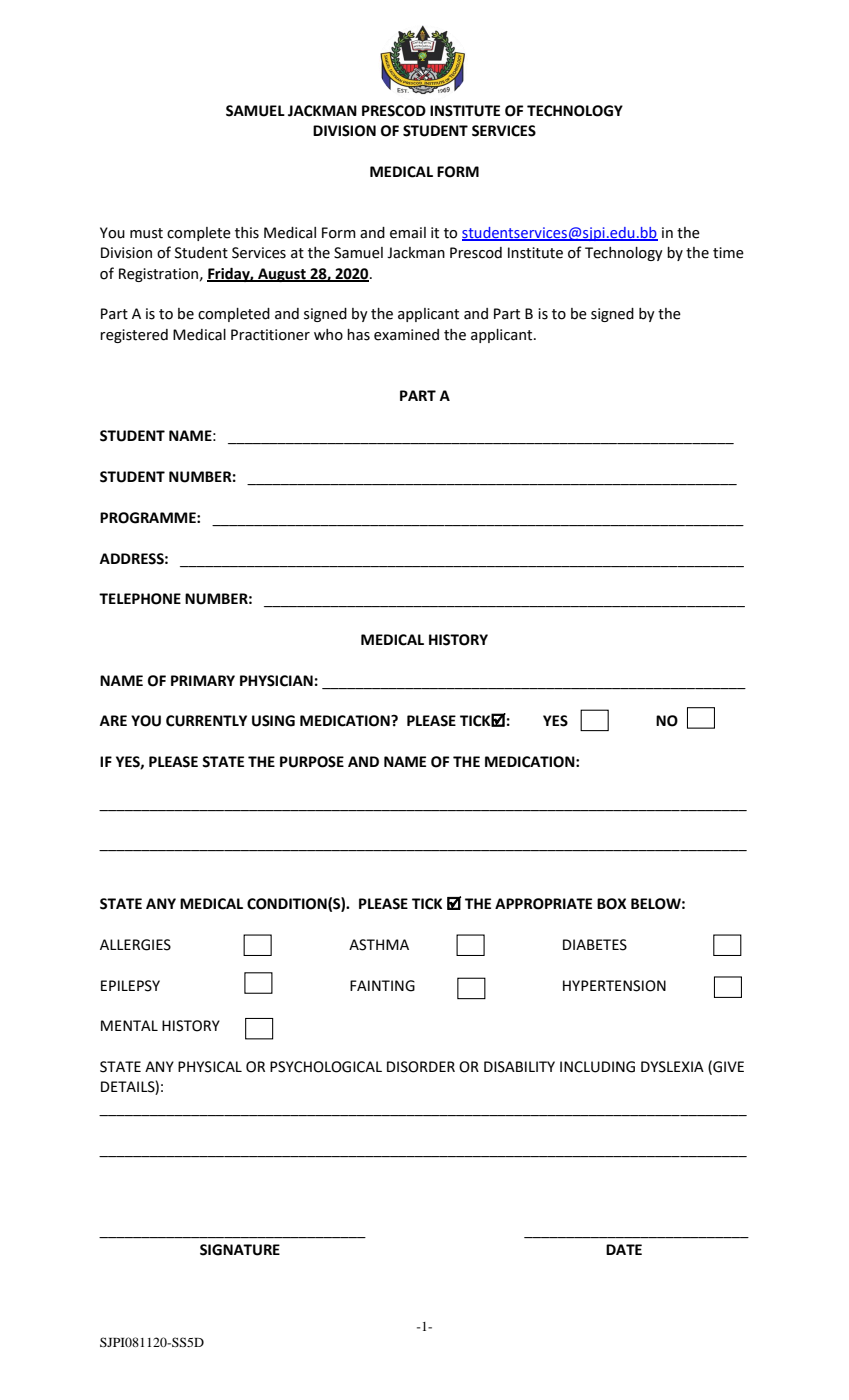 This screenshot has height=1400, width=849. What do you see at coordinates (312, 762) in the screenshot?
I see `PURPOSE` at bounding box center [312, 762].
